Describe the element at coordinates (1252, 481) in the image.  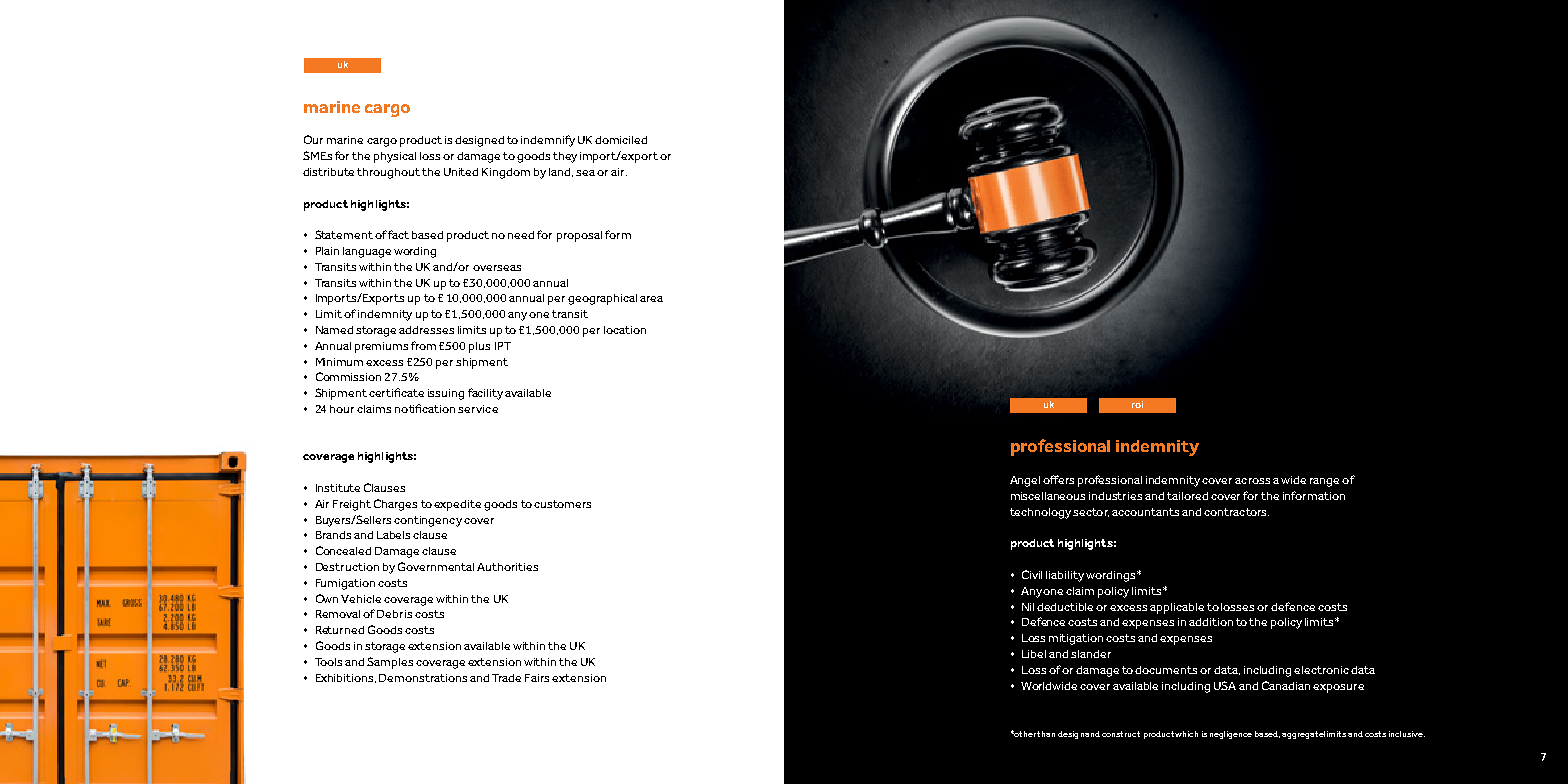
I see `across` at that location.
